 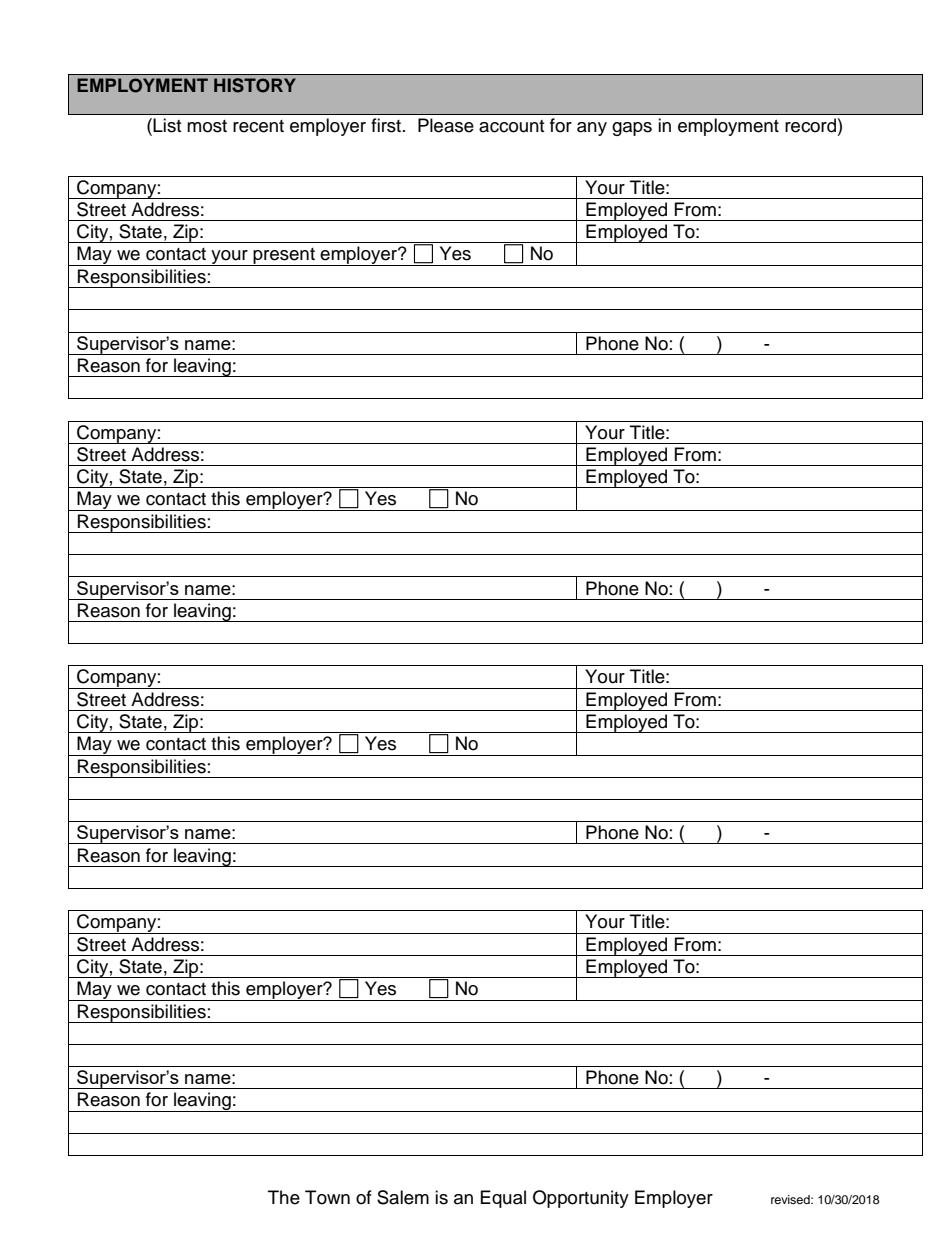 What do you see at coordinates (511, 126) in the screenshot?
I see `account` at bounding box center [511, 126].
